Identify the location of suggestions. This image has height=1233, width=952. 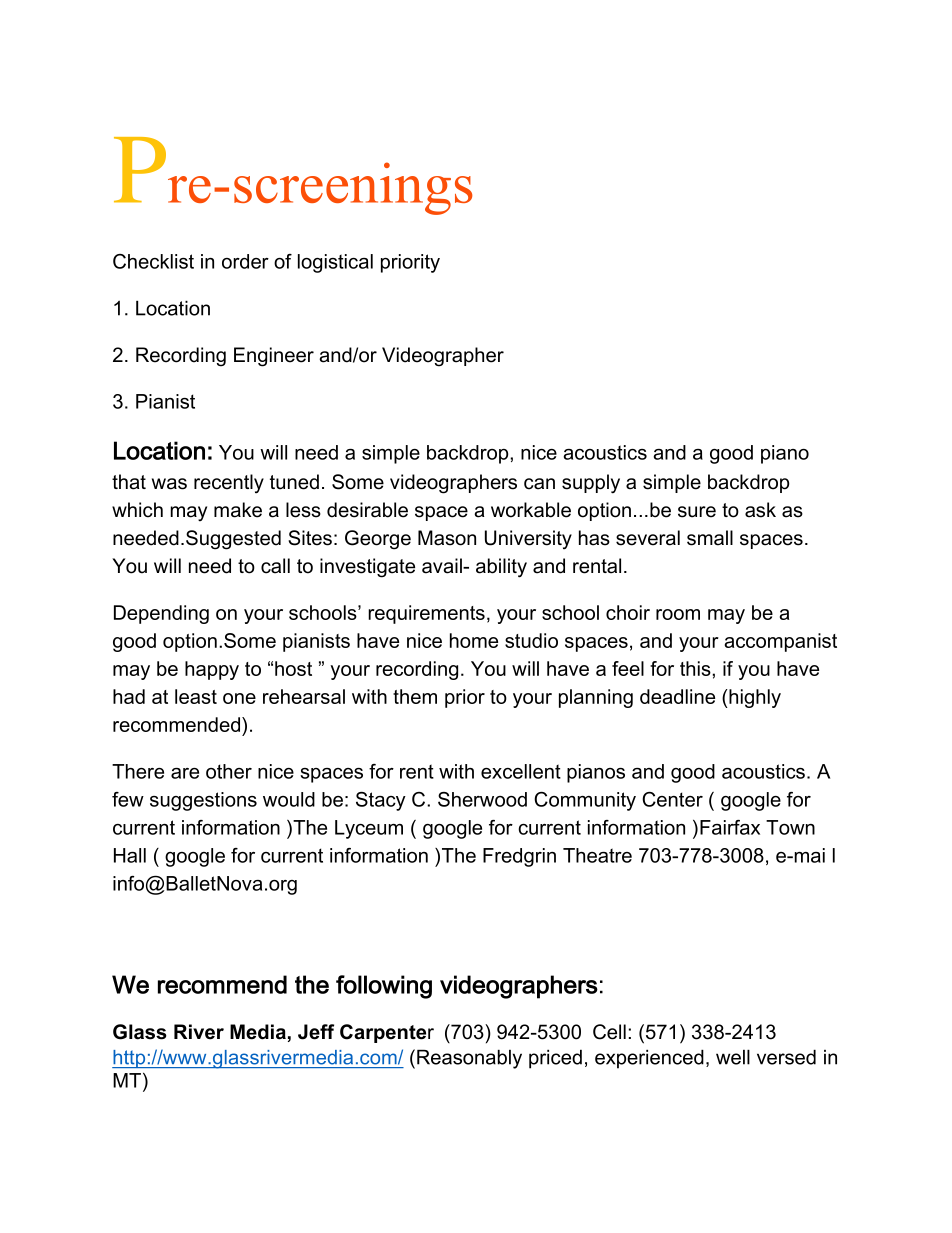
(203, 801).
